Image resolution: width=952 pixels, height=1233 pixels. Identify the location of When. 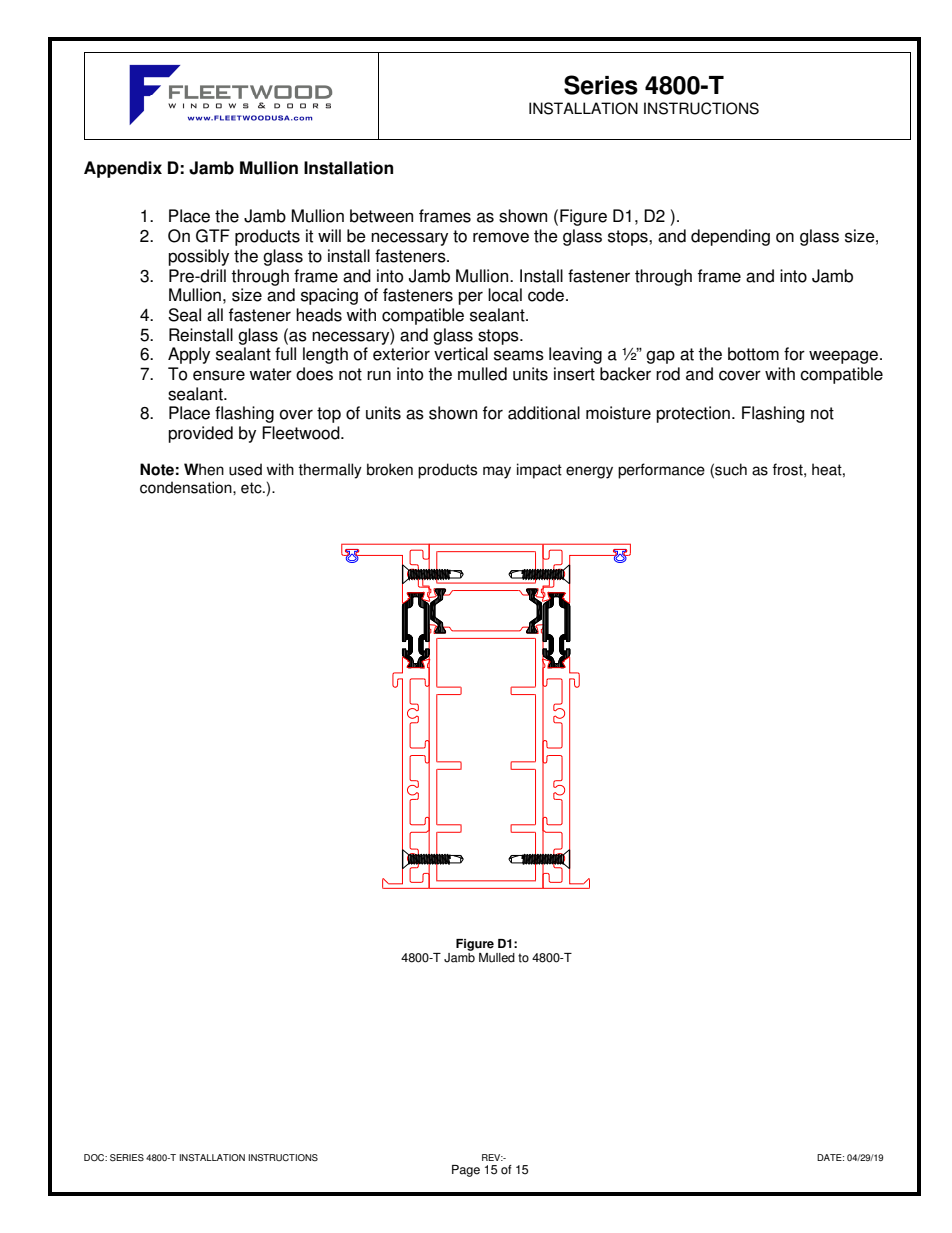
(204, 469).
